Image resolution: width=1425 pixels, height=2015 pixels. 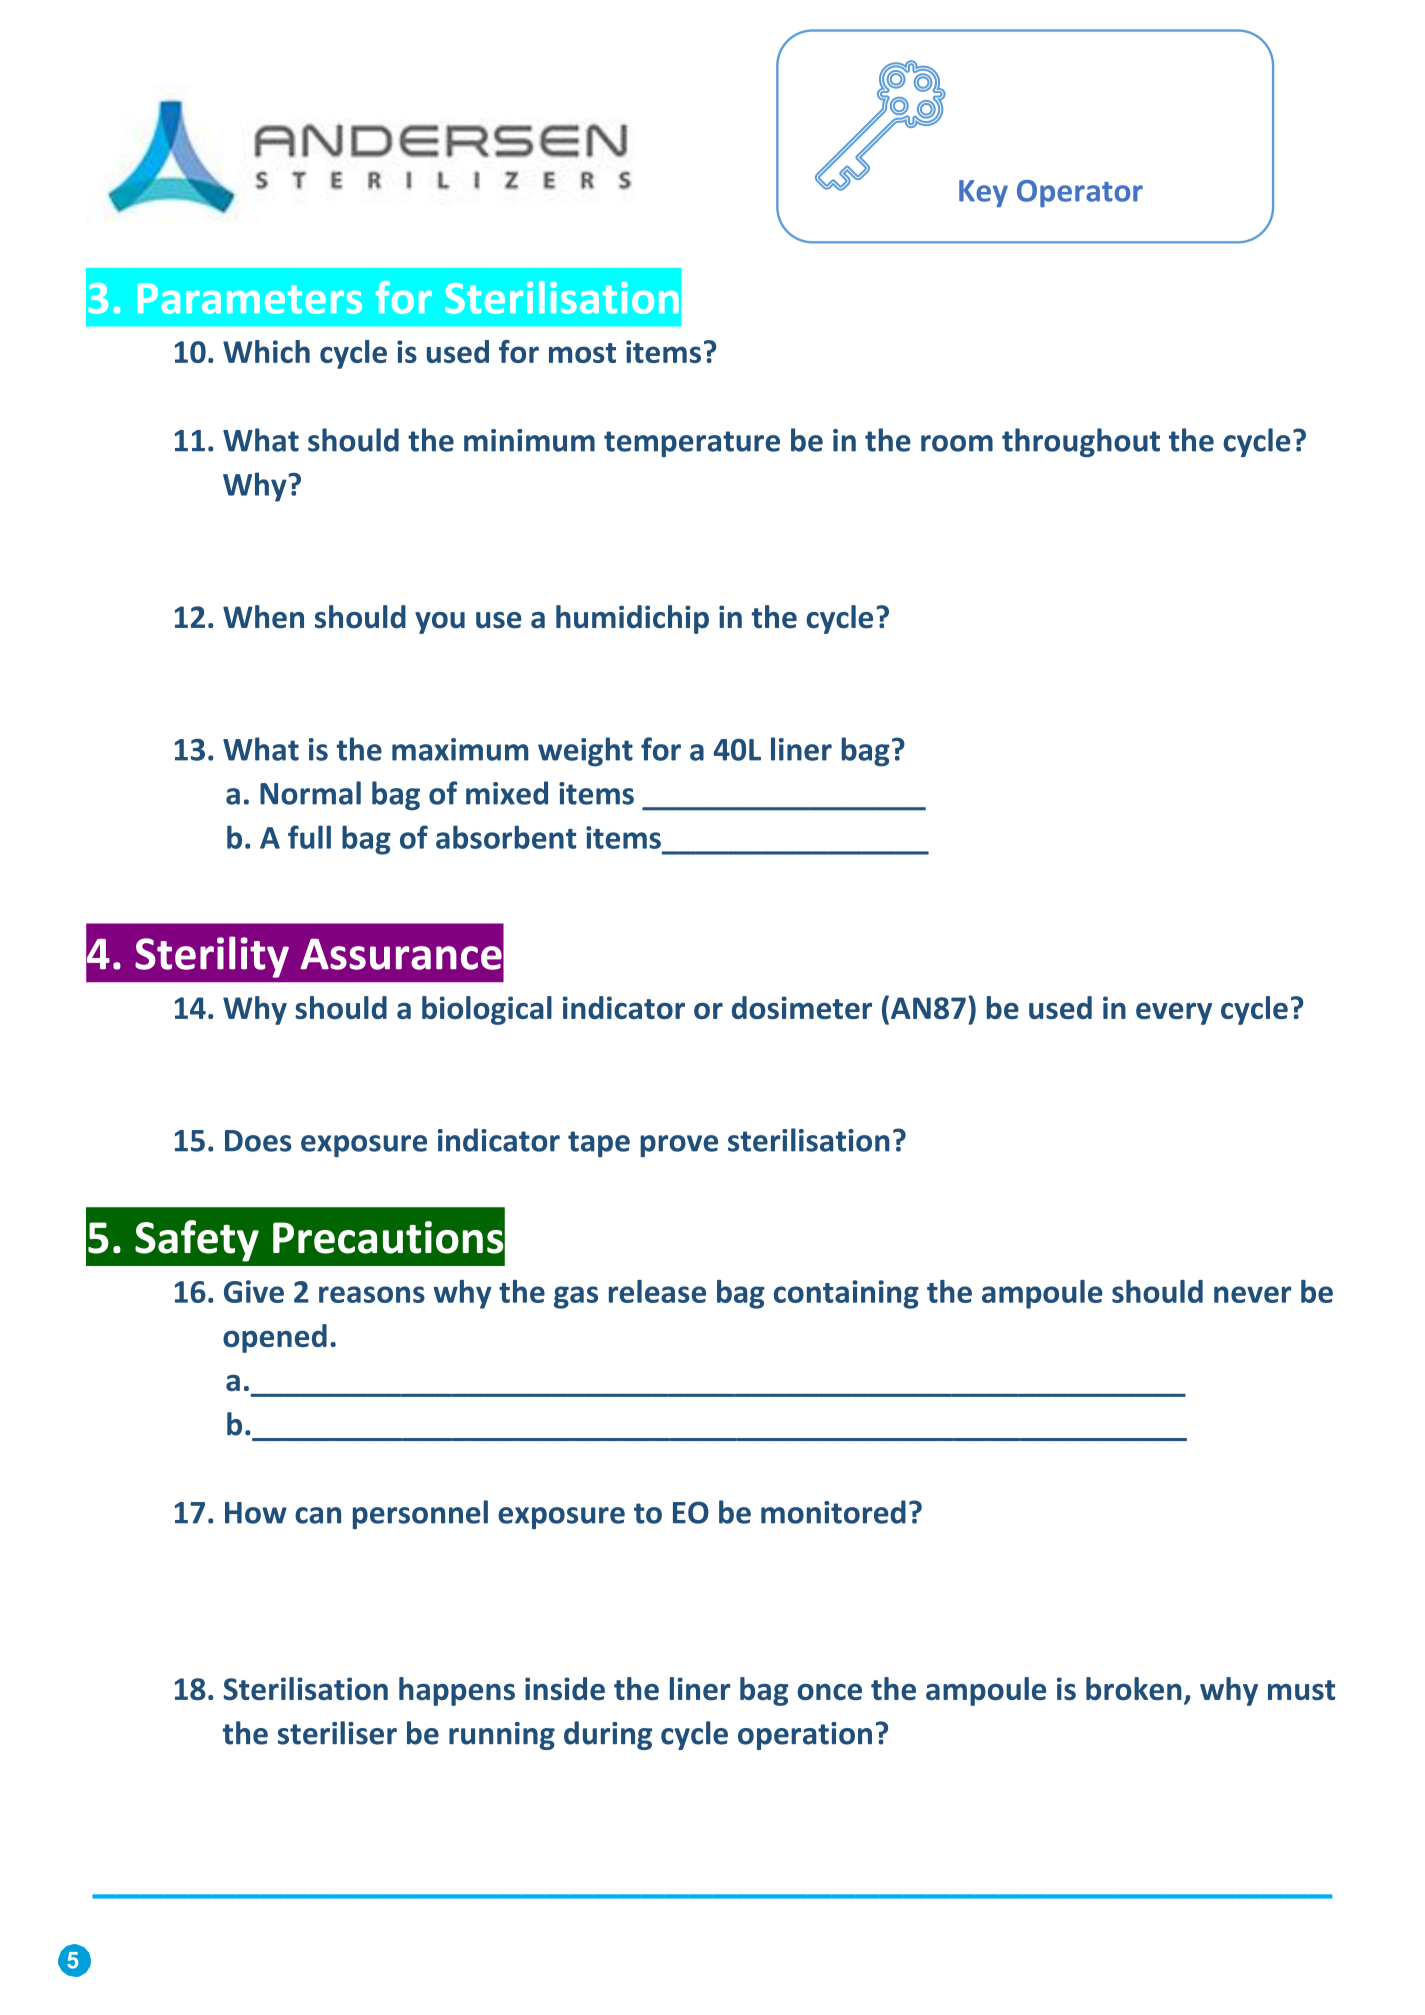 What do you see at coordinates (212, 957) in the screenshot?
I see `Sterility` at bounding box center [212, 957].
